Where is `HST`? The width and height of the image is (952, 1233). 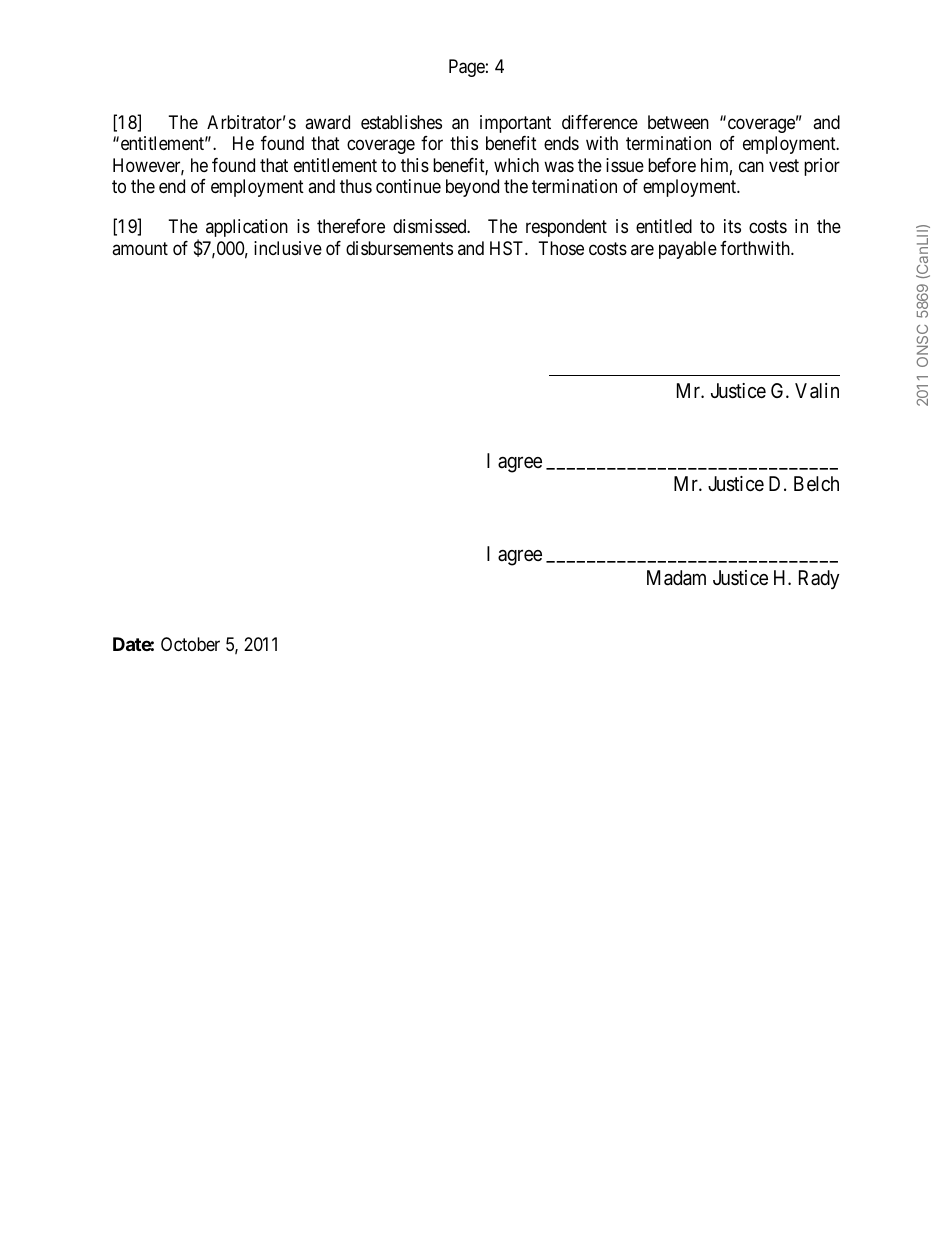 HST is located at coordinates (508, 248).
